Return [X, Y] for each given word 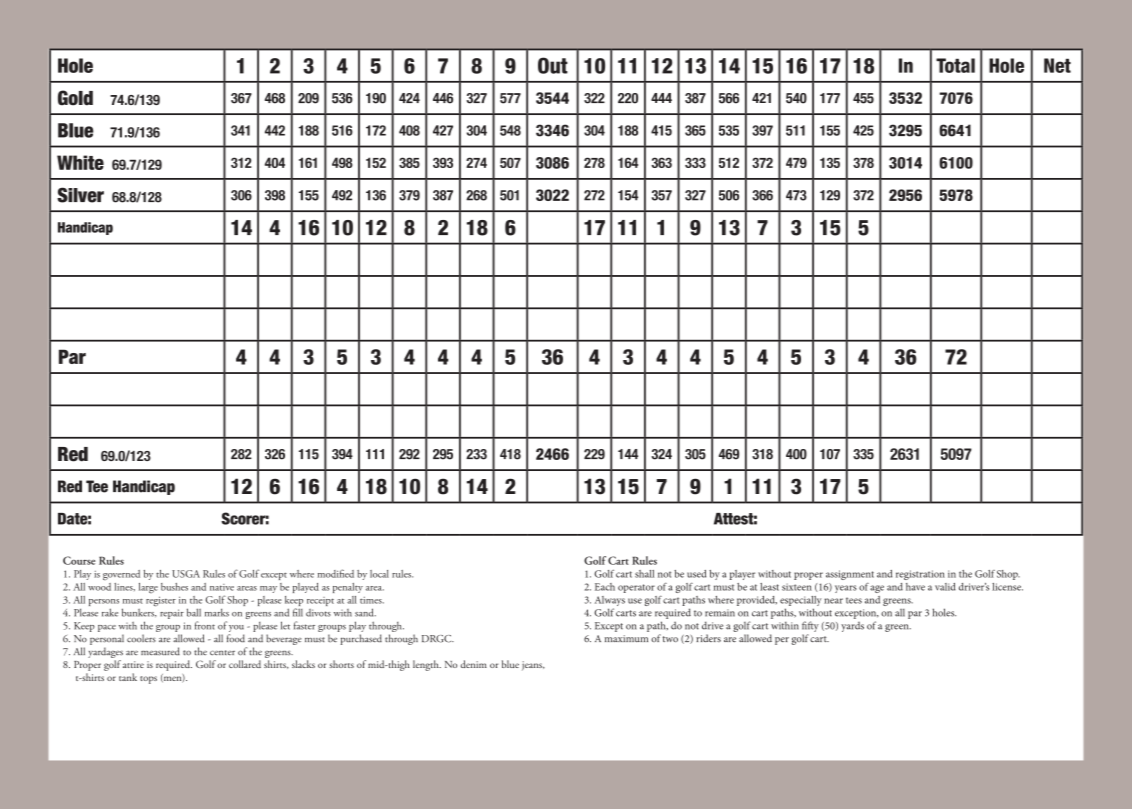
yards [852, 627]
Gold [75, 98]
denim [474, 664]
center [222, 653]
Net [1057, 65]
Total [955, 65]
